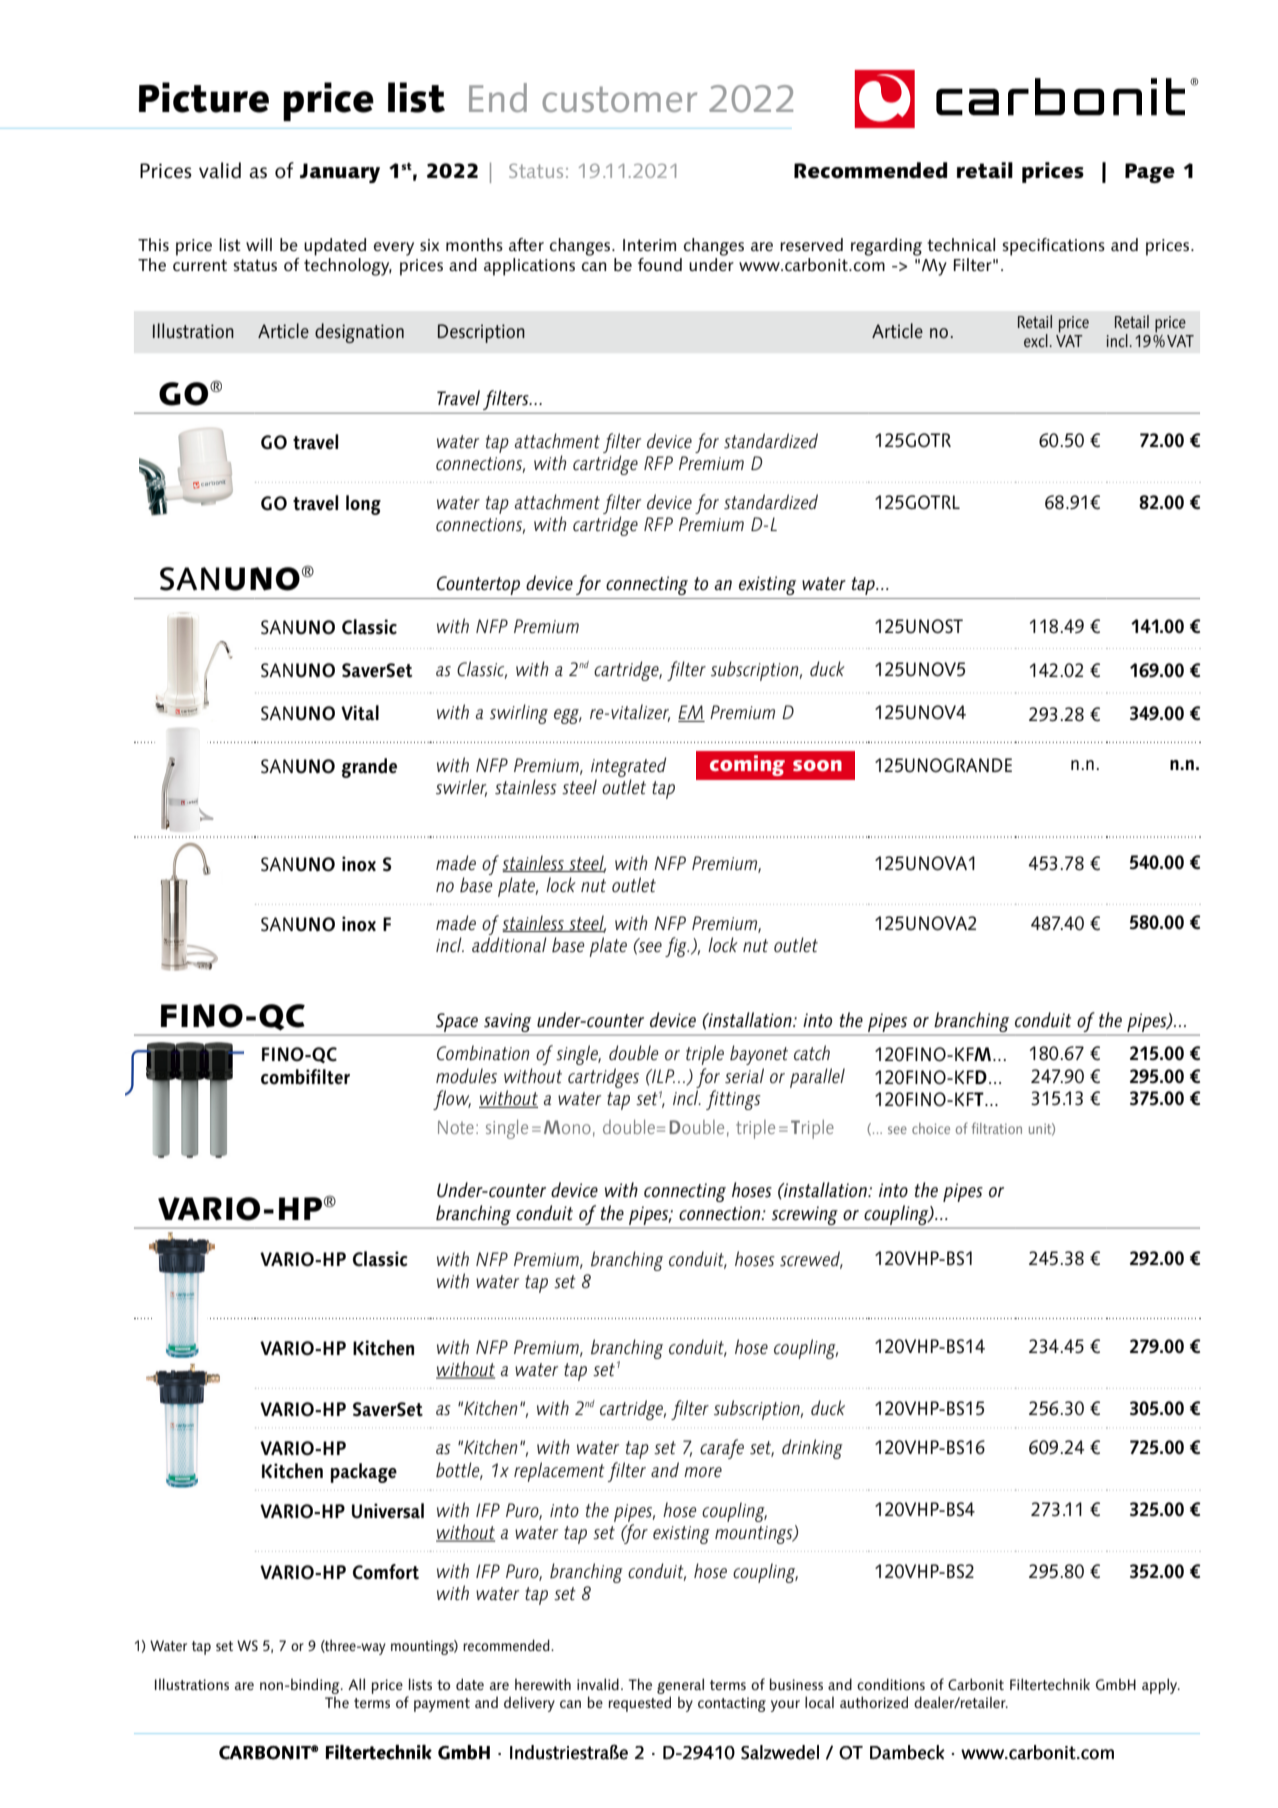 The width and height of the screenshot is (1278, 1808). What do you see at coordinates (619, 99) in the screenshot?
I see `customer` at bounding box center [619, 99].
